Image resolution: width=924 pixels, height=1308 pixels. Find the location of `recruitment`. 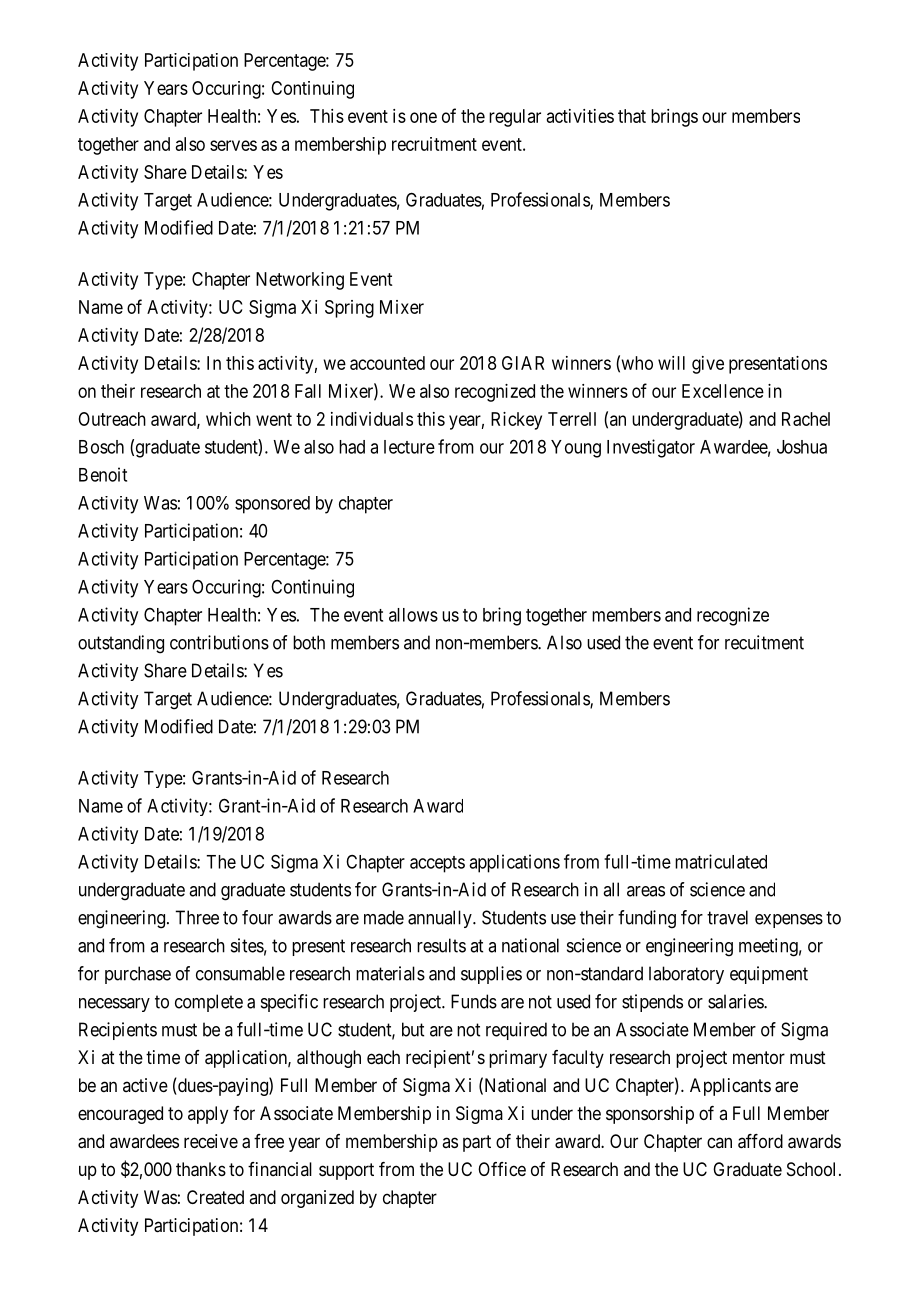

recruitment is located at coordinates (434, 144).
